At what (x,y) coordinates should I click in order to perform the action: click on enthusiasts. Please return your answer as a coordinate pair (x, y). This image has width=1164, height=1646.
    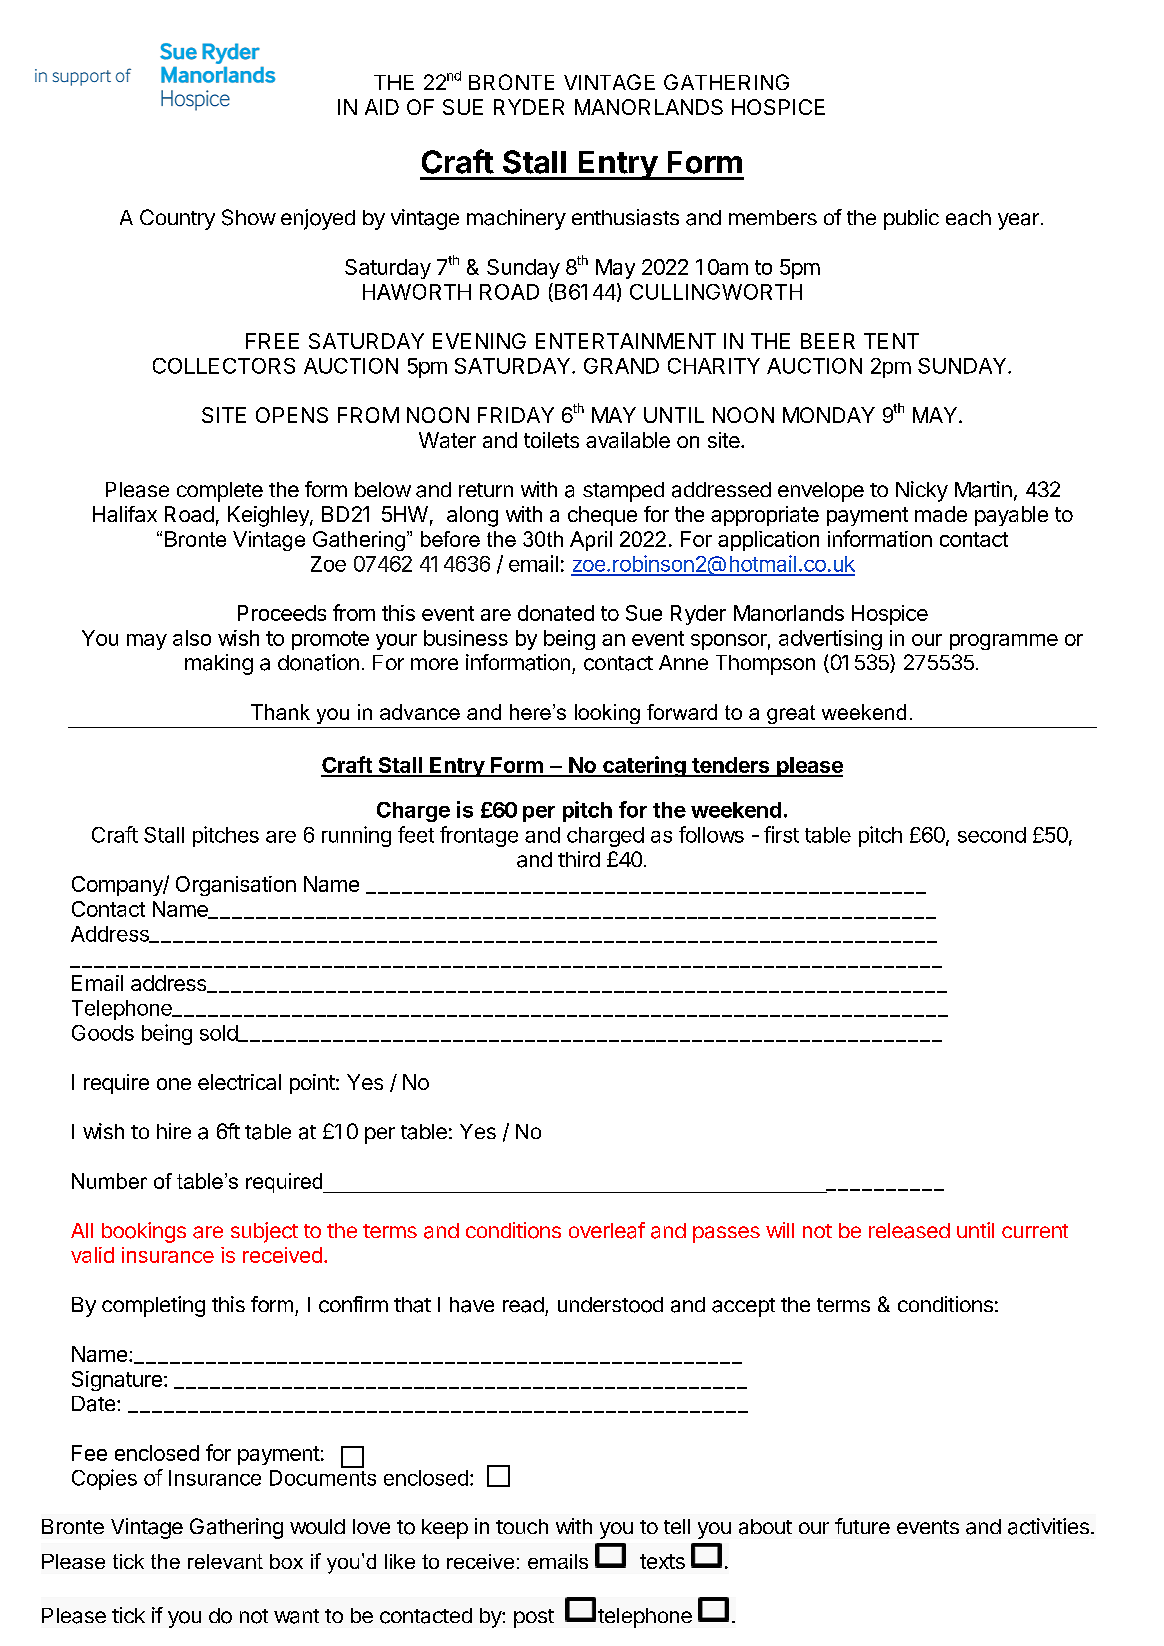
    Looking at the image, I should click on (625, 217).
